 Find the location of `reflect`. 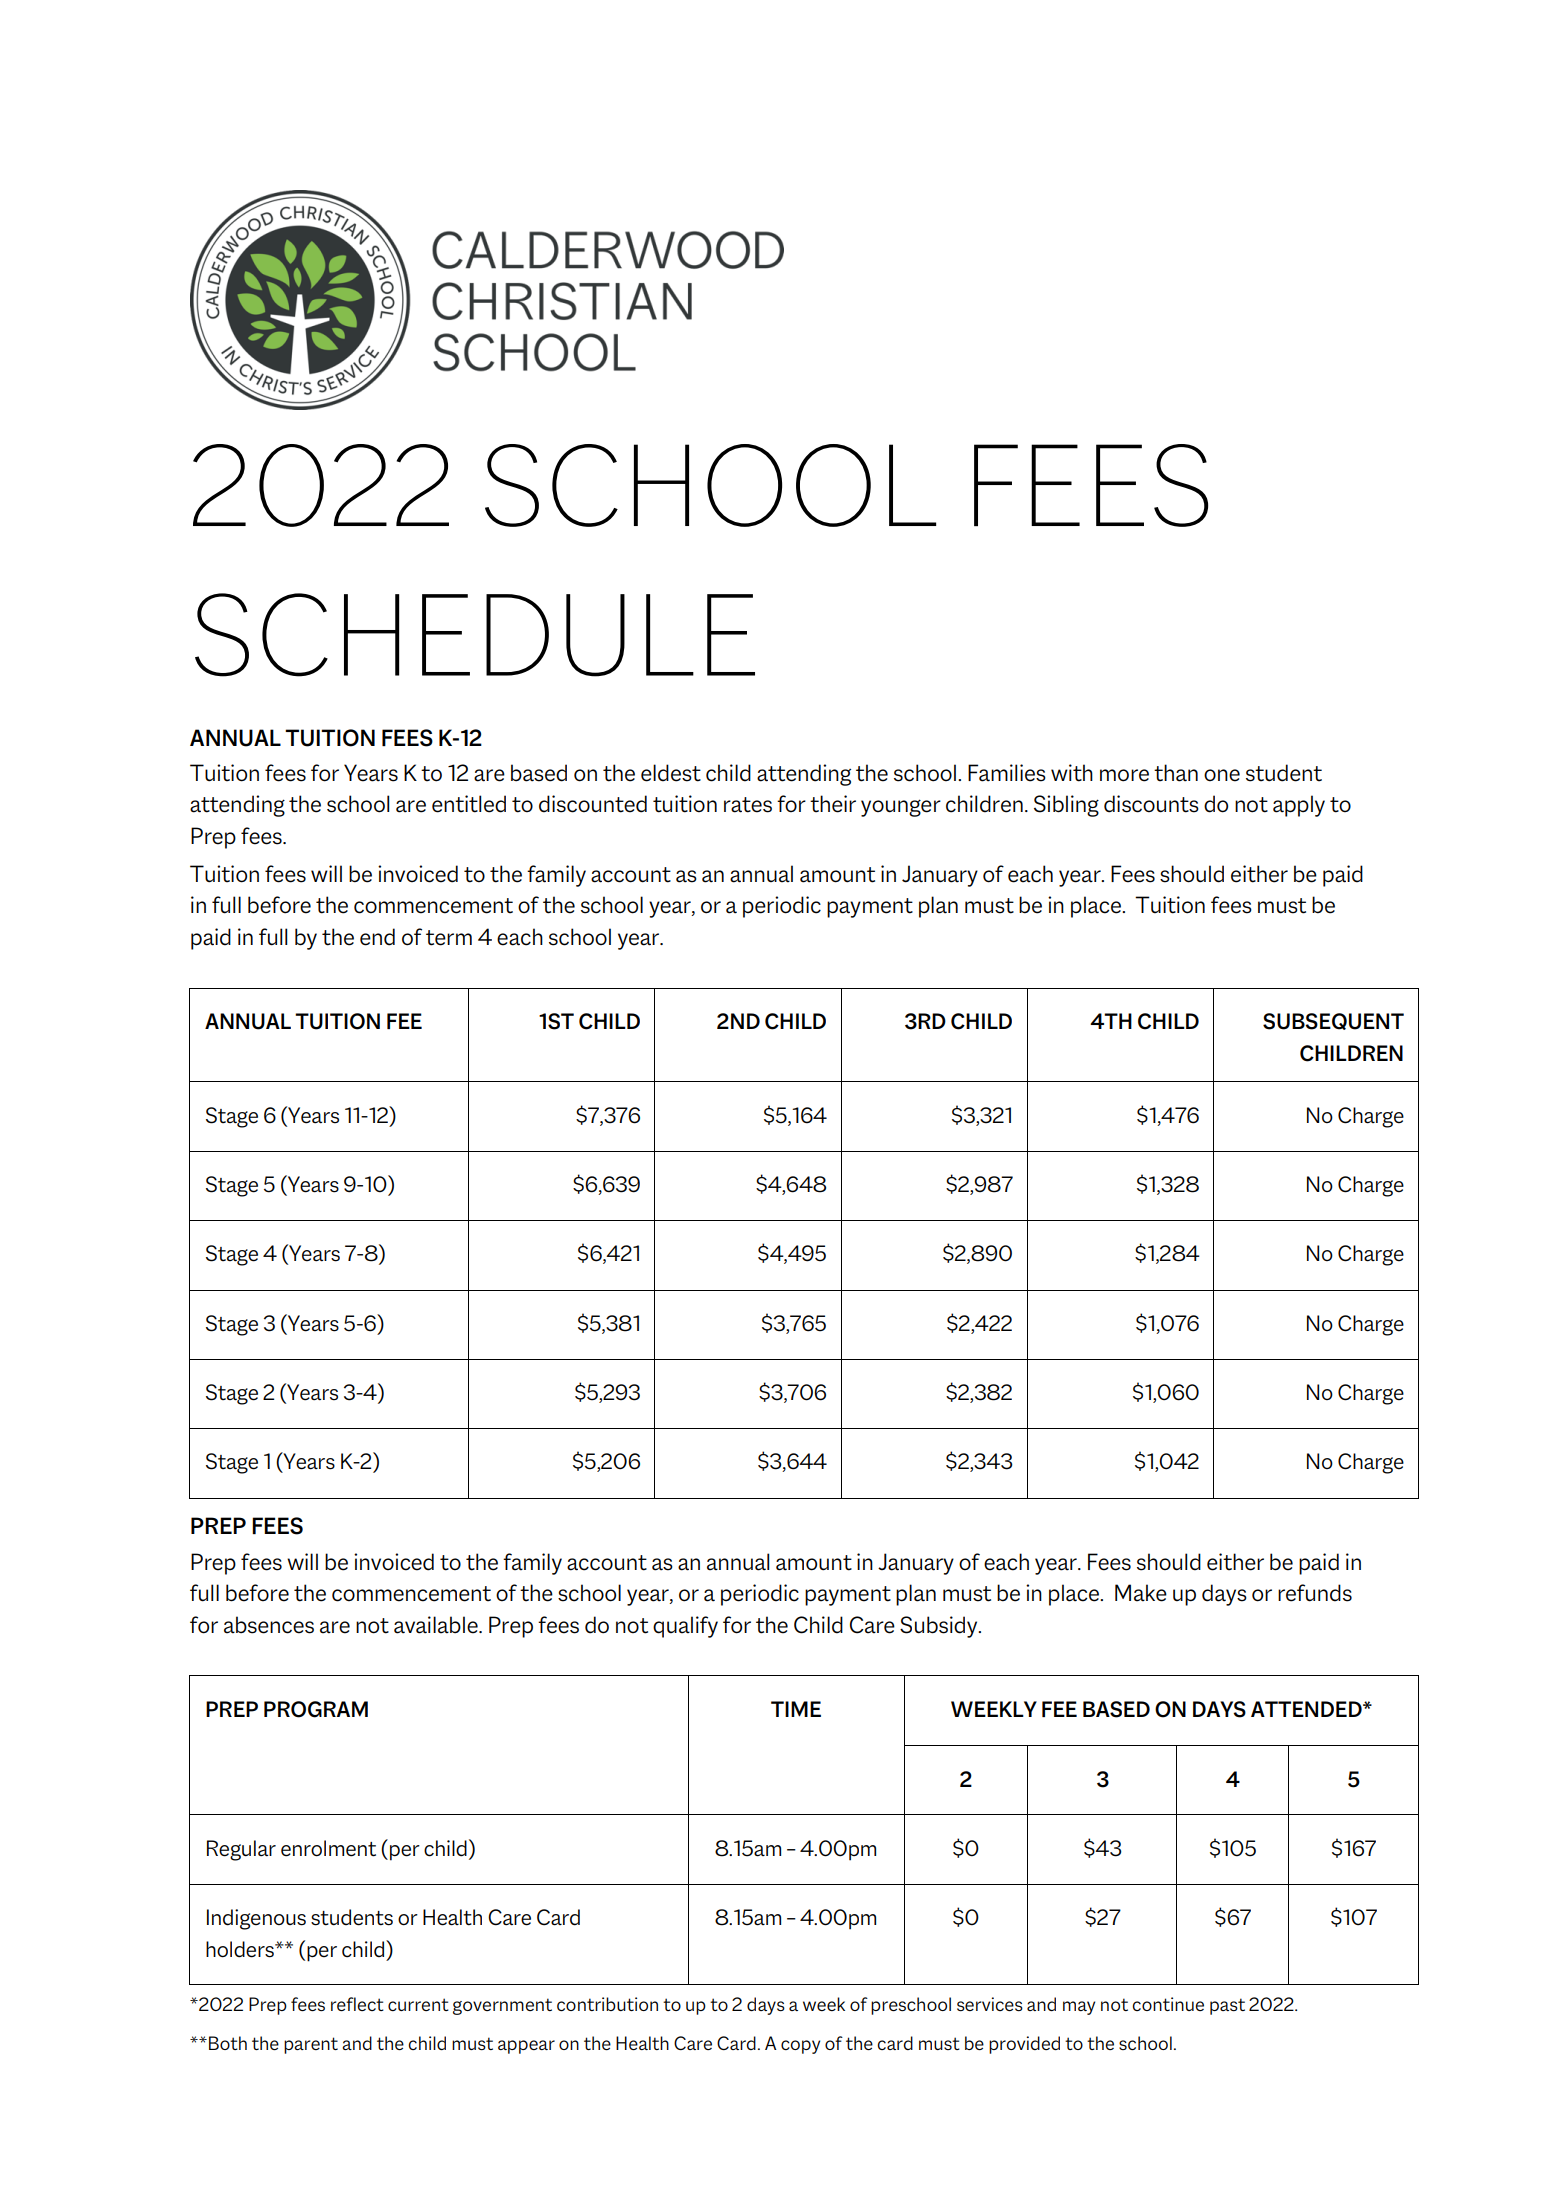

reflect is located at coordinates (357, 2004).
